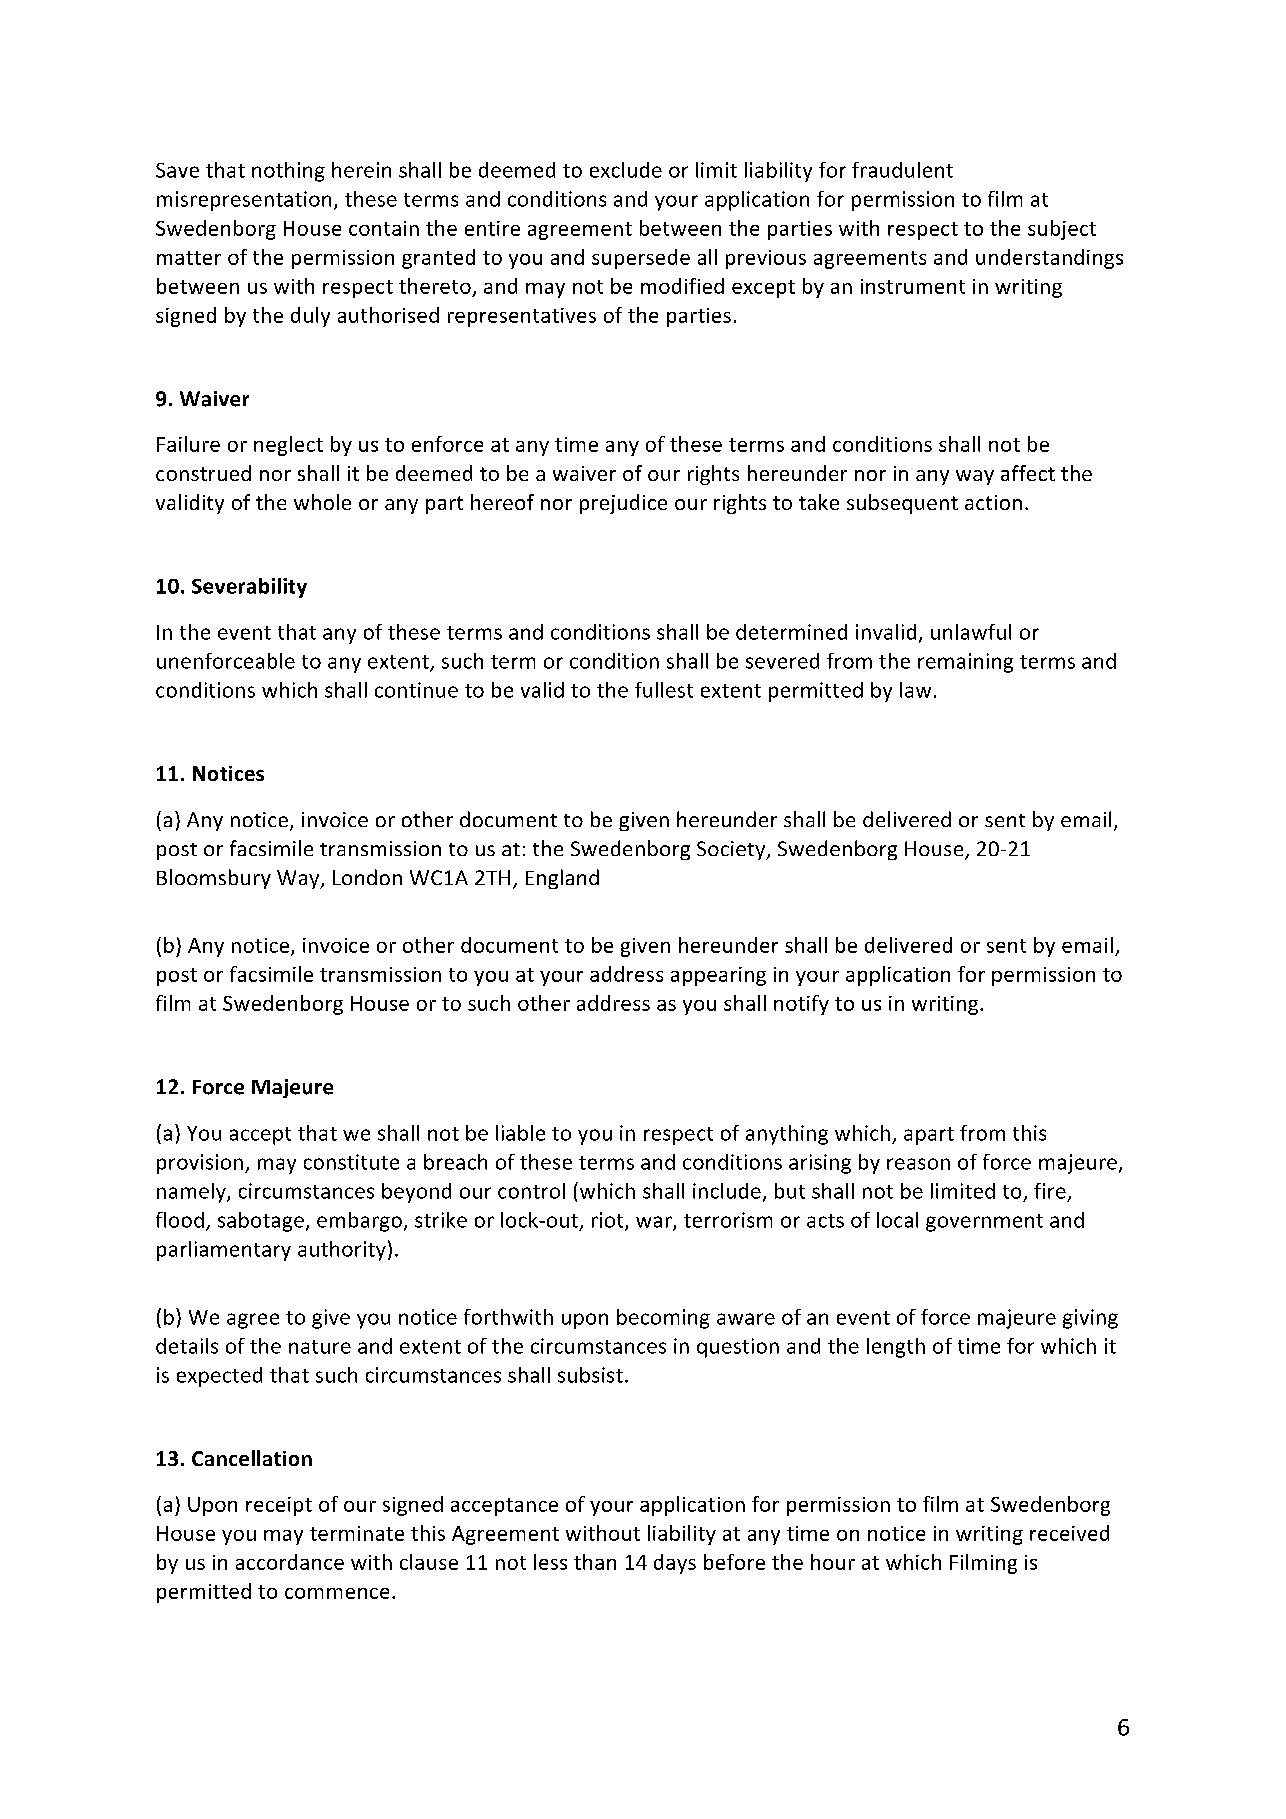 Image resolution: width=1286 pixels, height=1819 pixels. I want to click on subject, so click(1062, 230).
